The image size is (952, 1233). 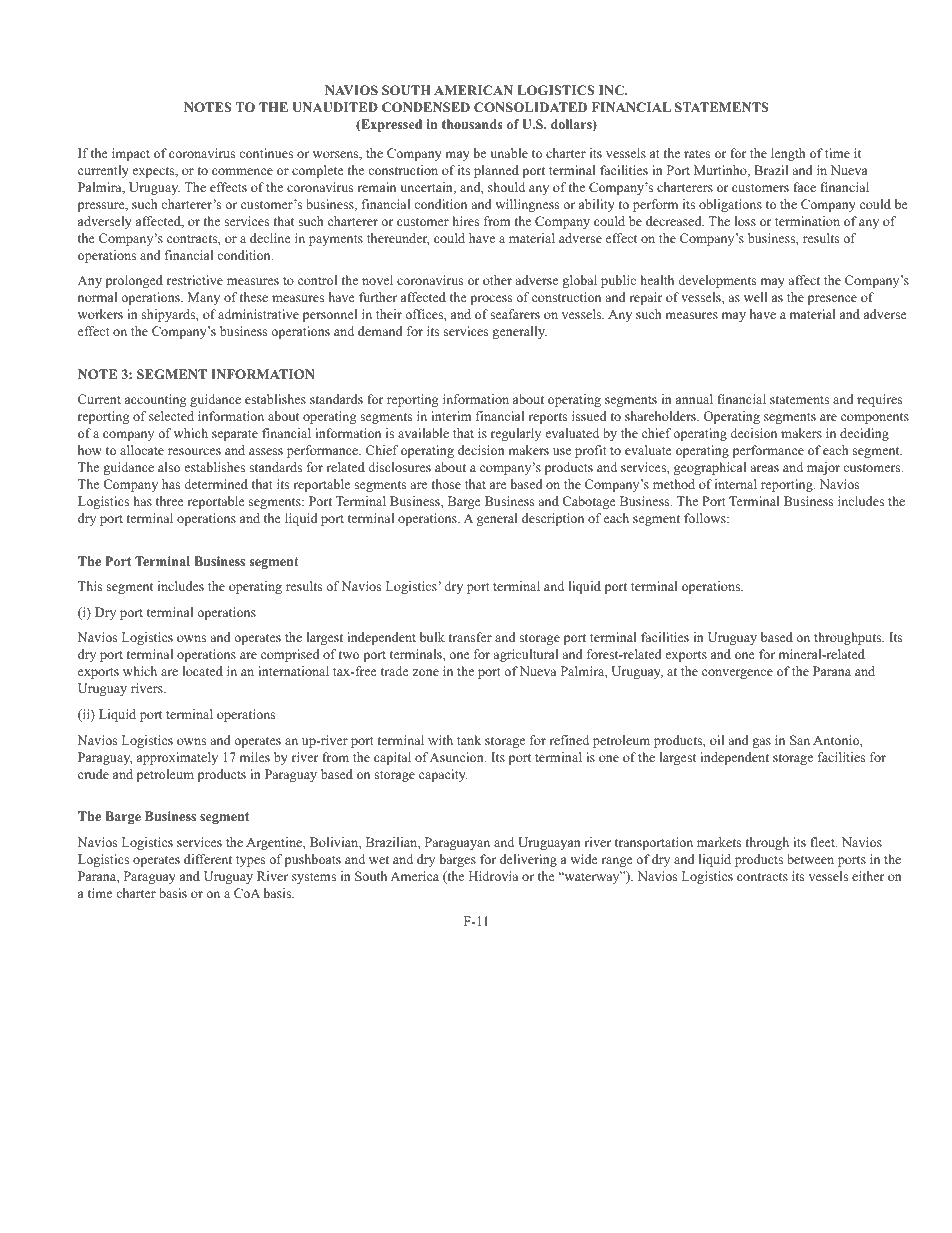 I want to click on length, so click(x=788, y=154).
